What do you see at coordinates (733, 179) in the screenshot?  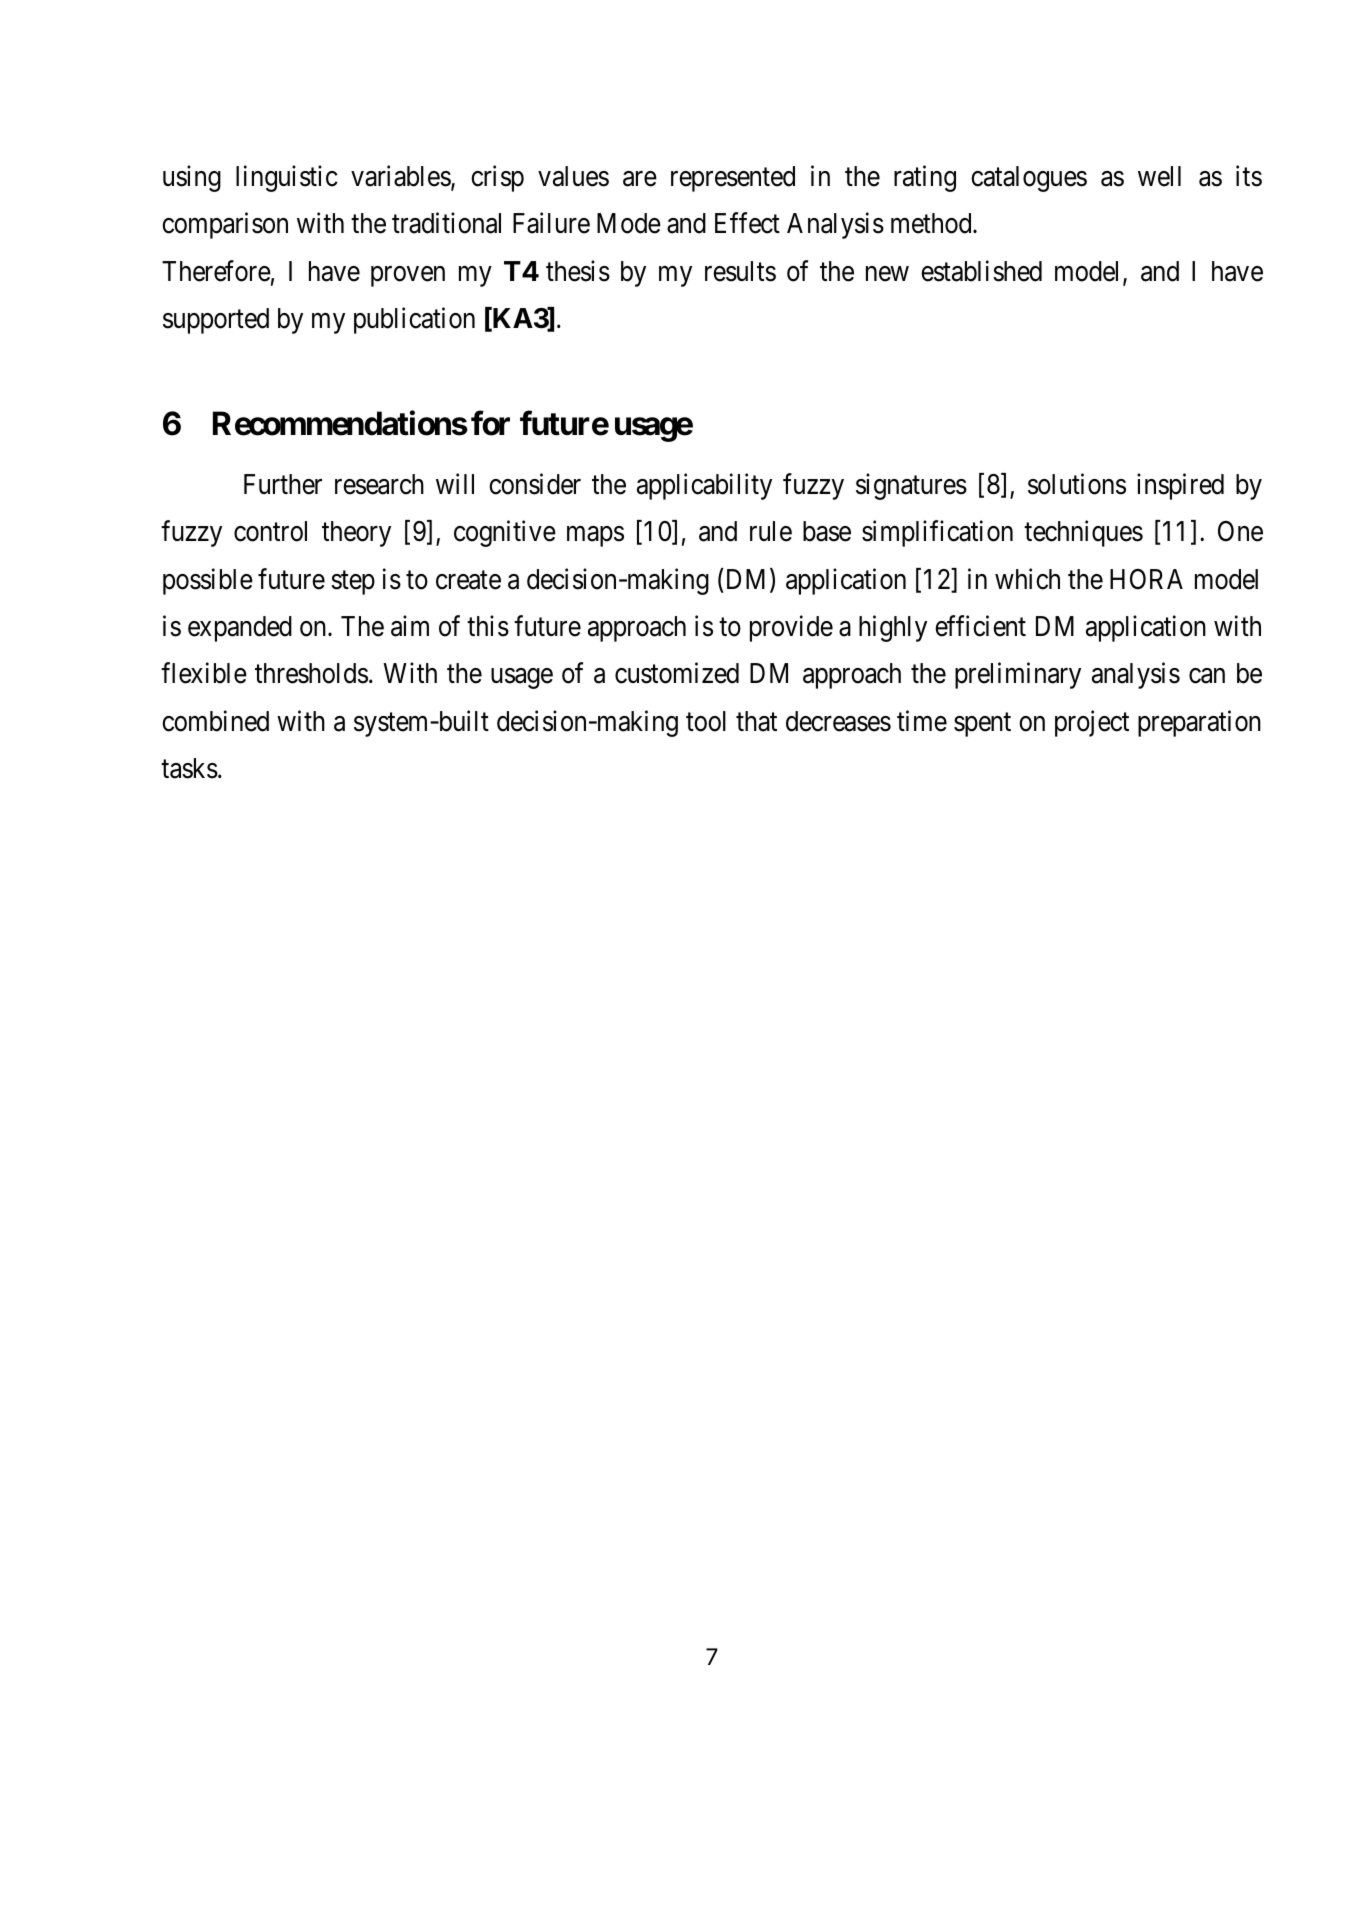 I see `represented` at bounding box center [733, 179].
